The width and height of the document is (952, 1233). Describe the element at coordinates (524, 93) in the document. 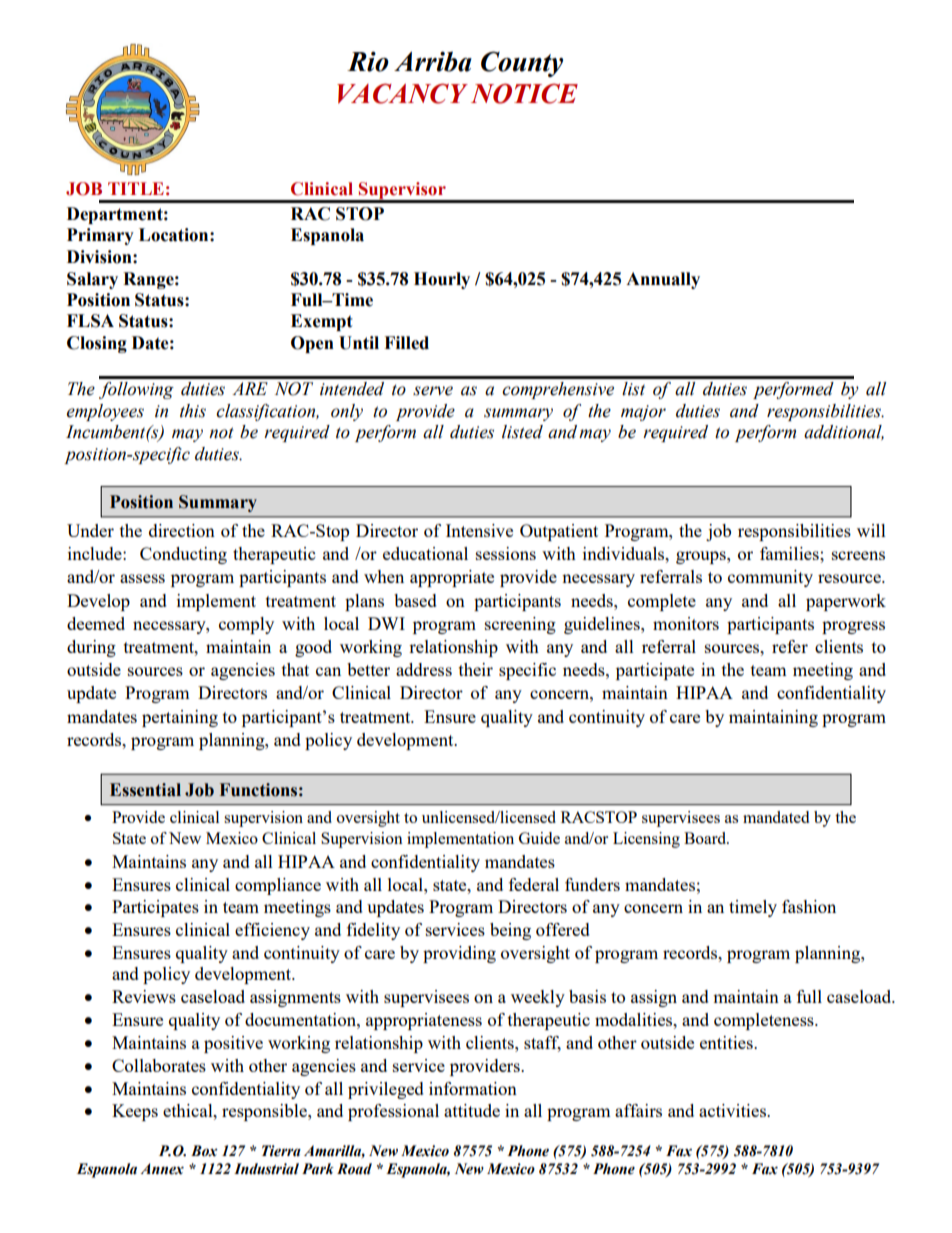

I see `NOTICE` at that location.
